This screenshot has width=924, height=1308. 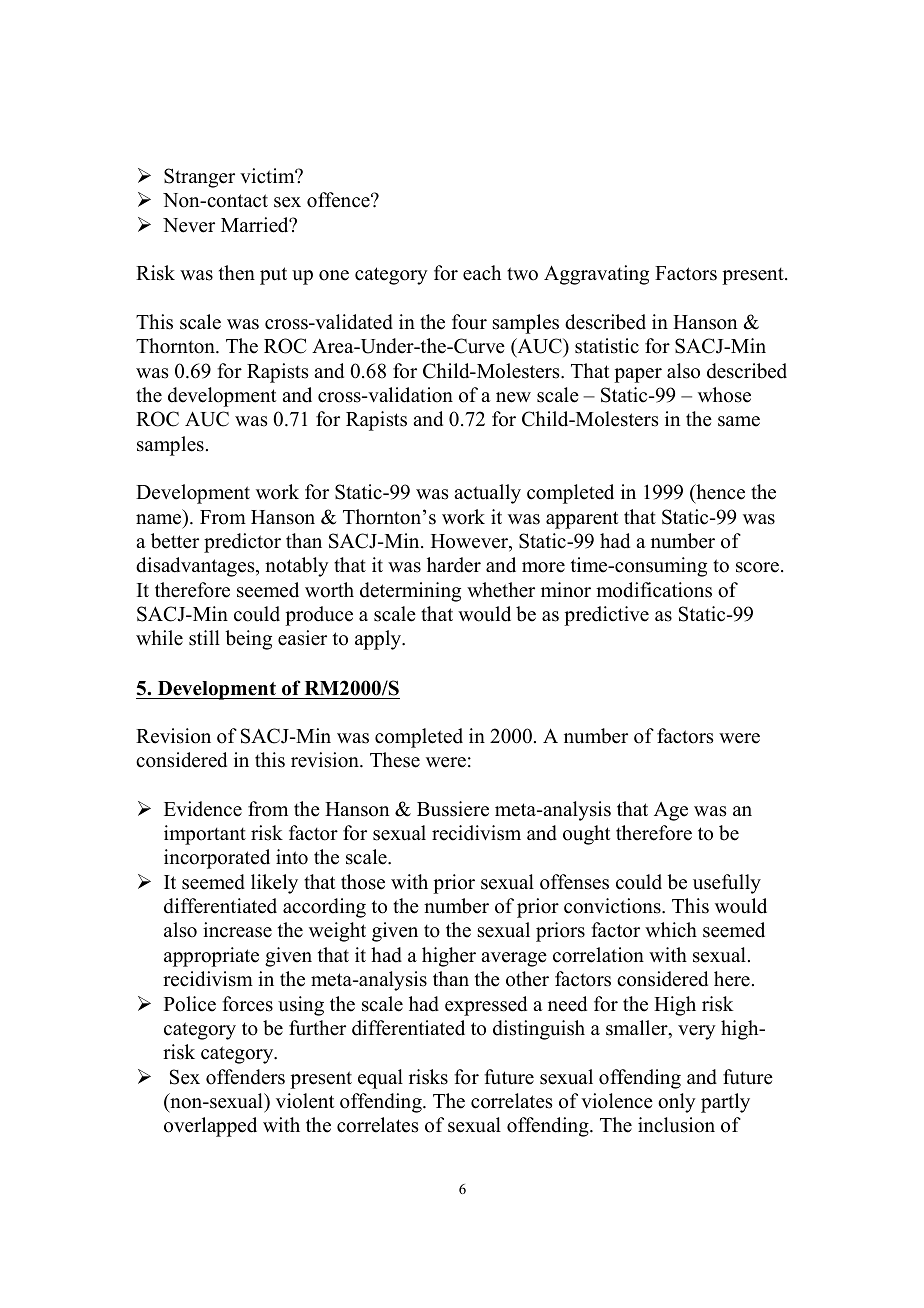 I want to click on being, so click(x=248, y=640).
